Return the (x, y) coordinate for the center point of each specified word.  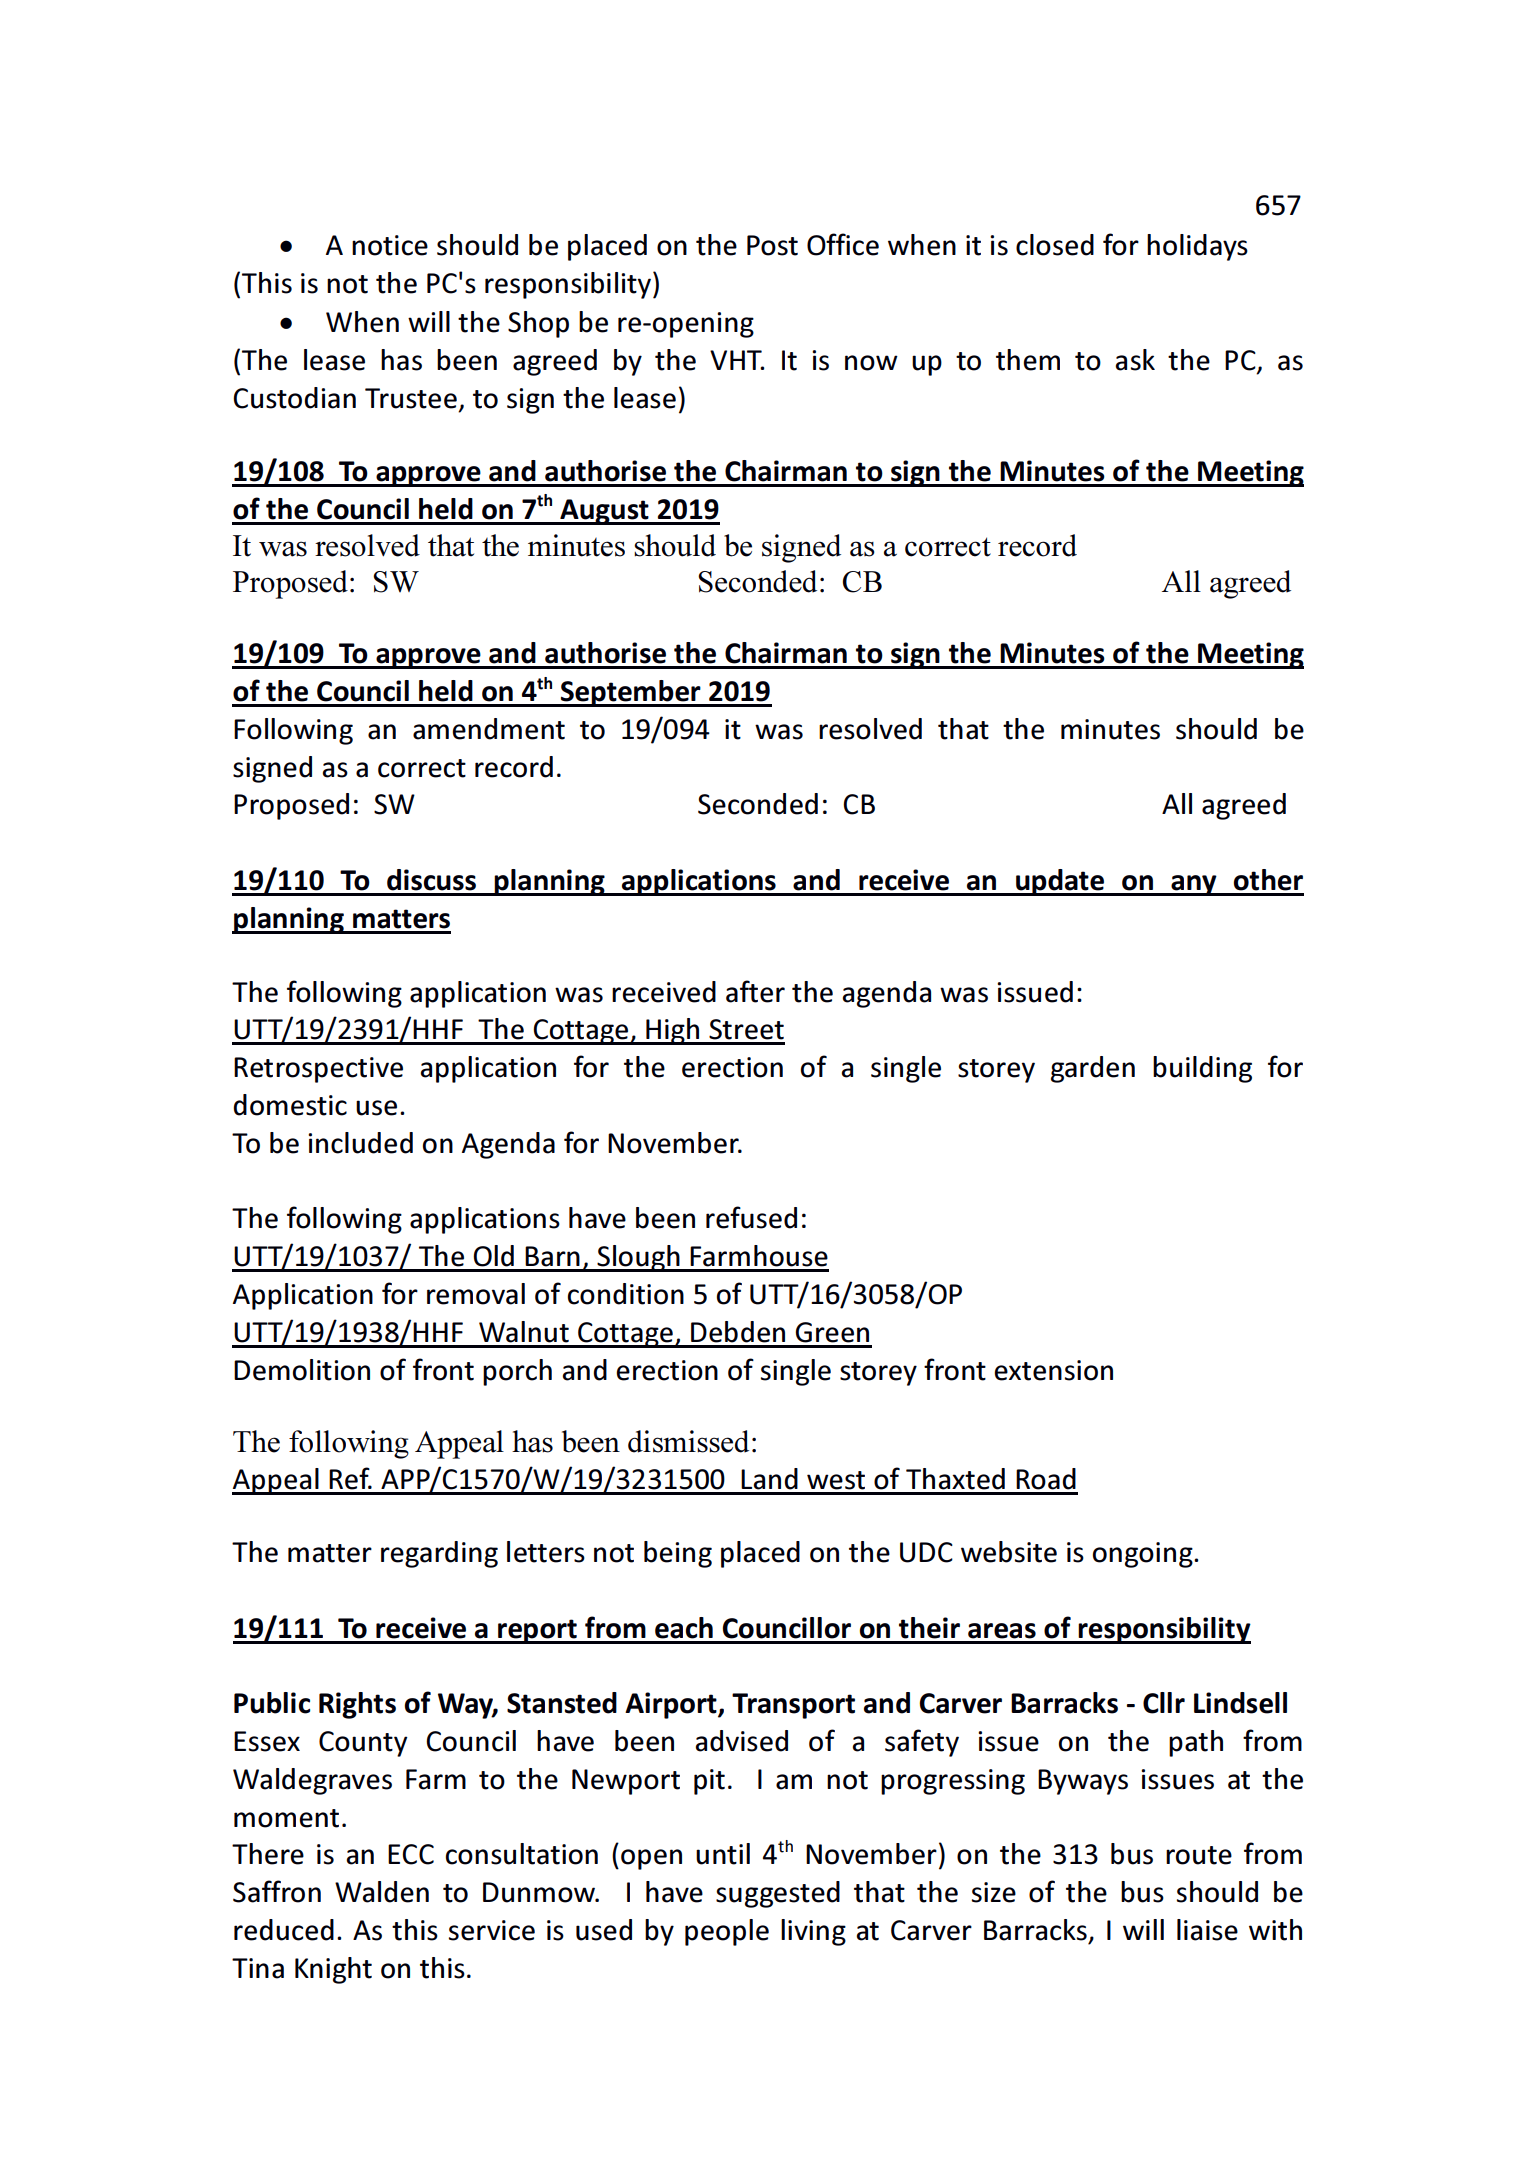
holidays (1197, 247)
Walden (382, 1892)
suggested (778, 1894)
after (755, 991)
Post (772, 245)
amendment (489, 729)
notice (390, 245)
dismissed (688, 1441)
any (1194, 885)
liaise (1207, 1930)
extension (1053, 1370)
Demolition (302, 1370)
